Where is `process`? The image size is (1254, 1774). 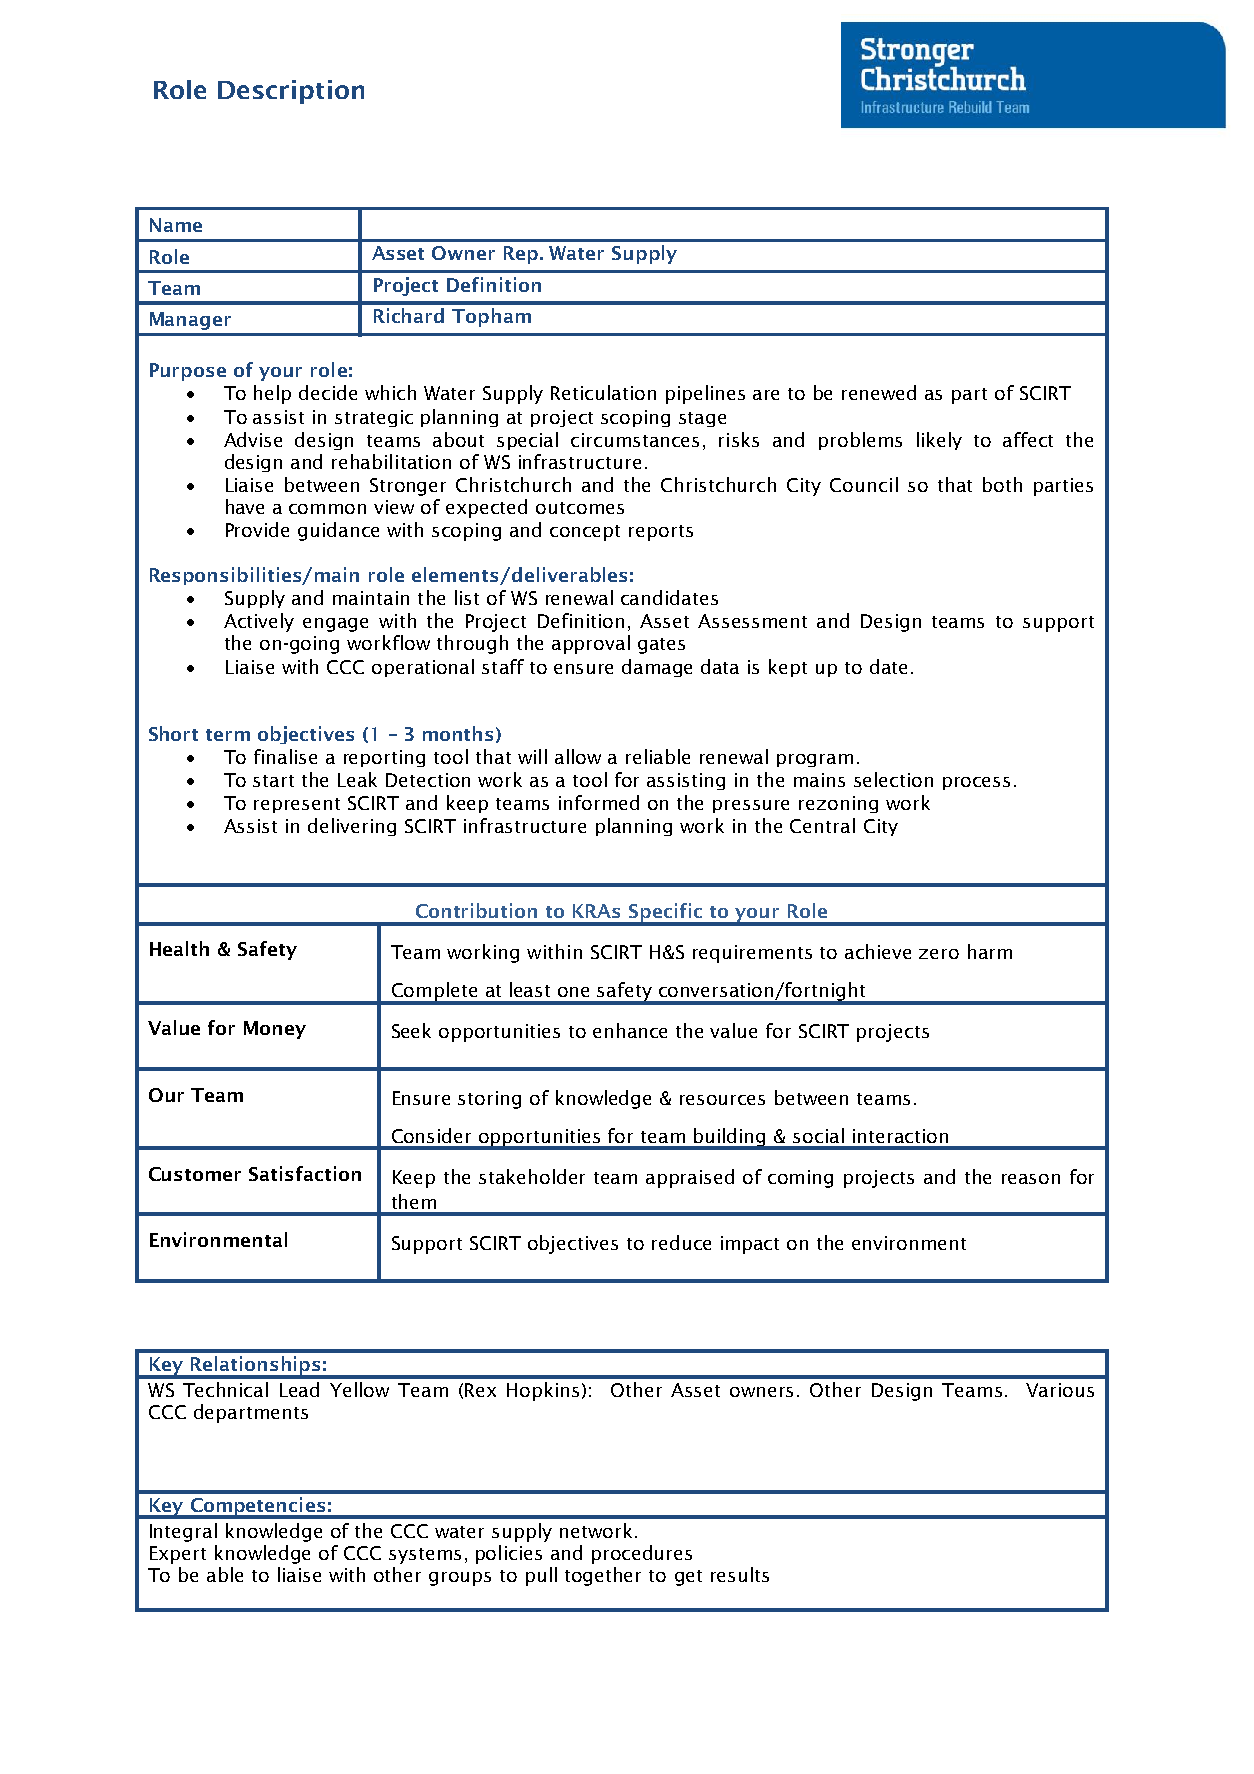
process is located at coordinates (976, 783).
